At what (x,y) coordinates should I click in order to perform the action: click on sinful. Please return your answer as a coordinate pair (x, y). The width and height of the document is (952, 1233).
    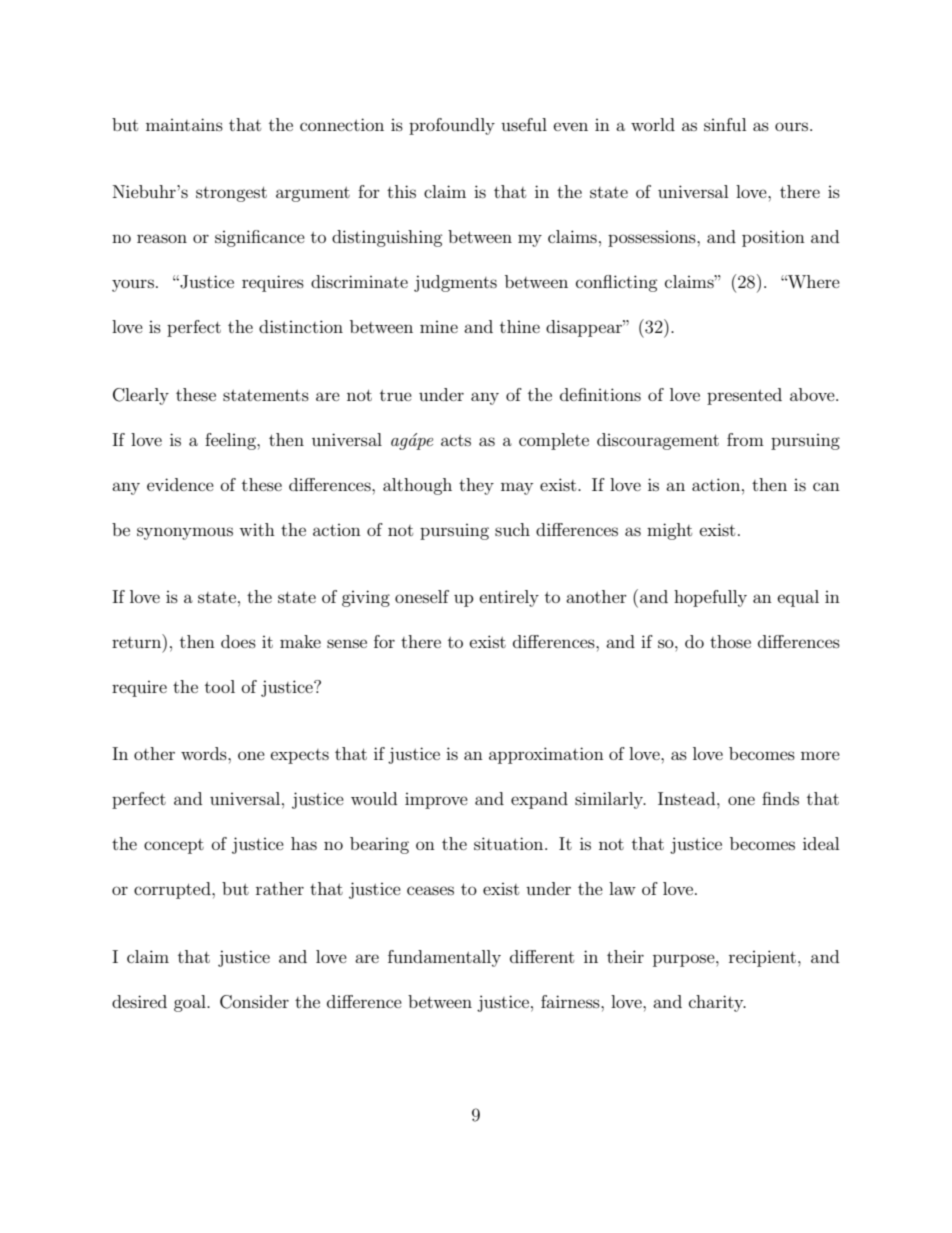
    Looking at the image, I should click on (725, 124).
